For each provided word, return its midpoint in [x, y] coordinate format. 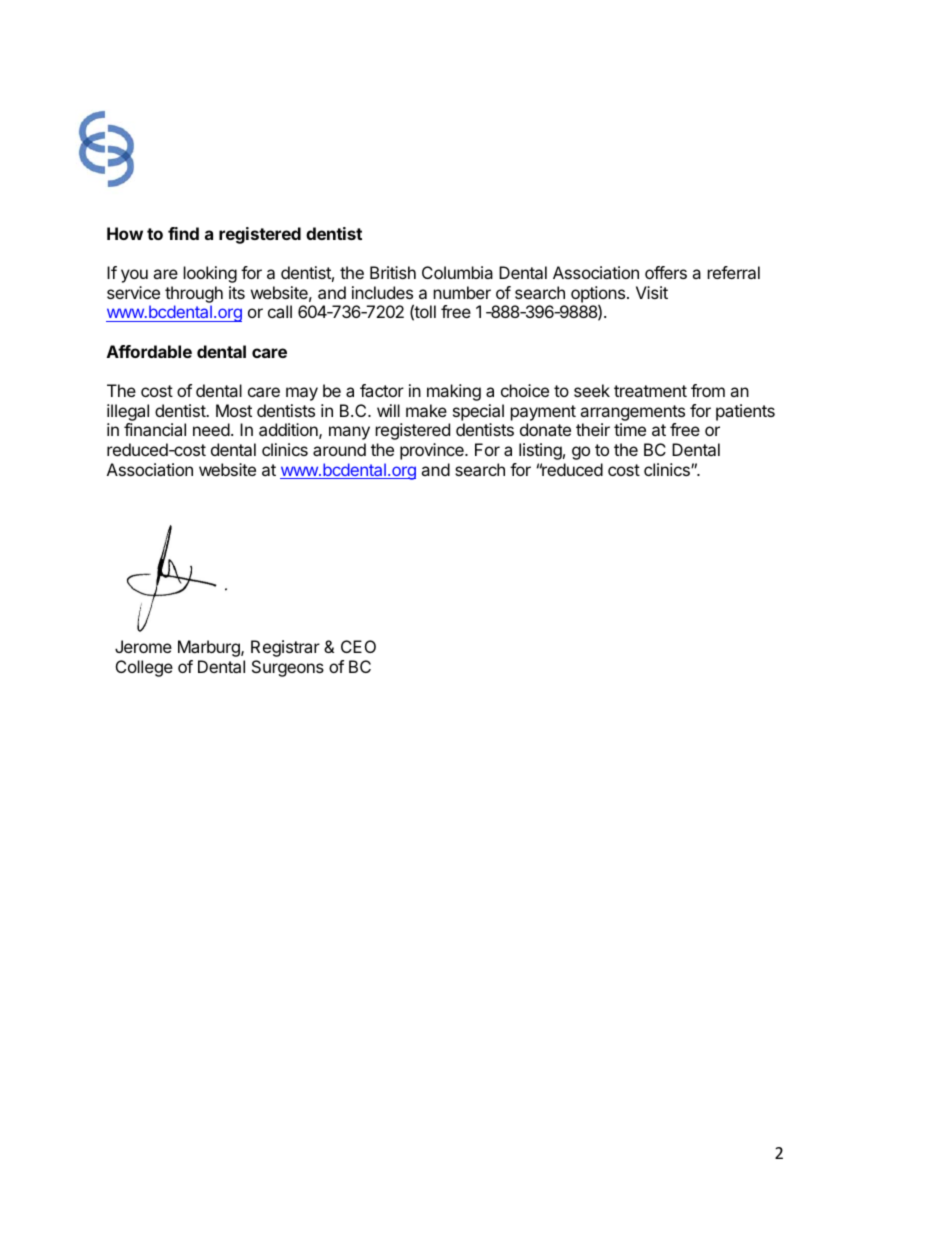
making [454, 392]
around [339, 449]
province [433, 451]
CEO [358, 646]
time [630, 429]
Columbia [457, 272]
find [183, 233]
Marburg [210, 648]
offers [666, 272]
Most [234, 410]
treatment [650, 391]
